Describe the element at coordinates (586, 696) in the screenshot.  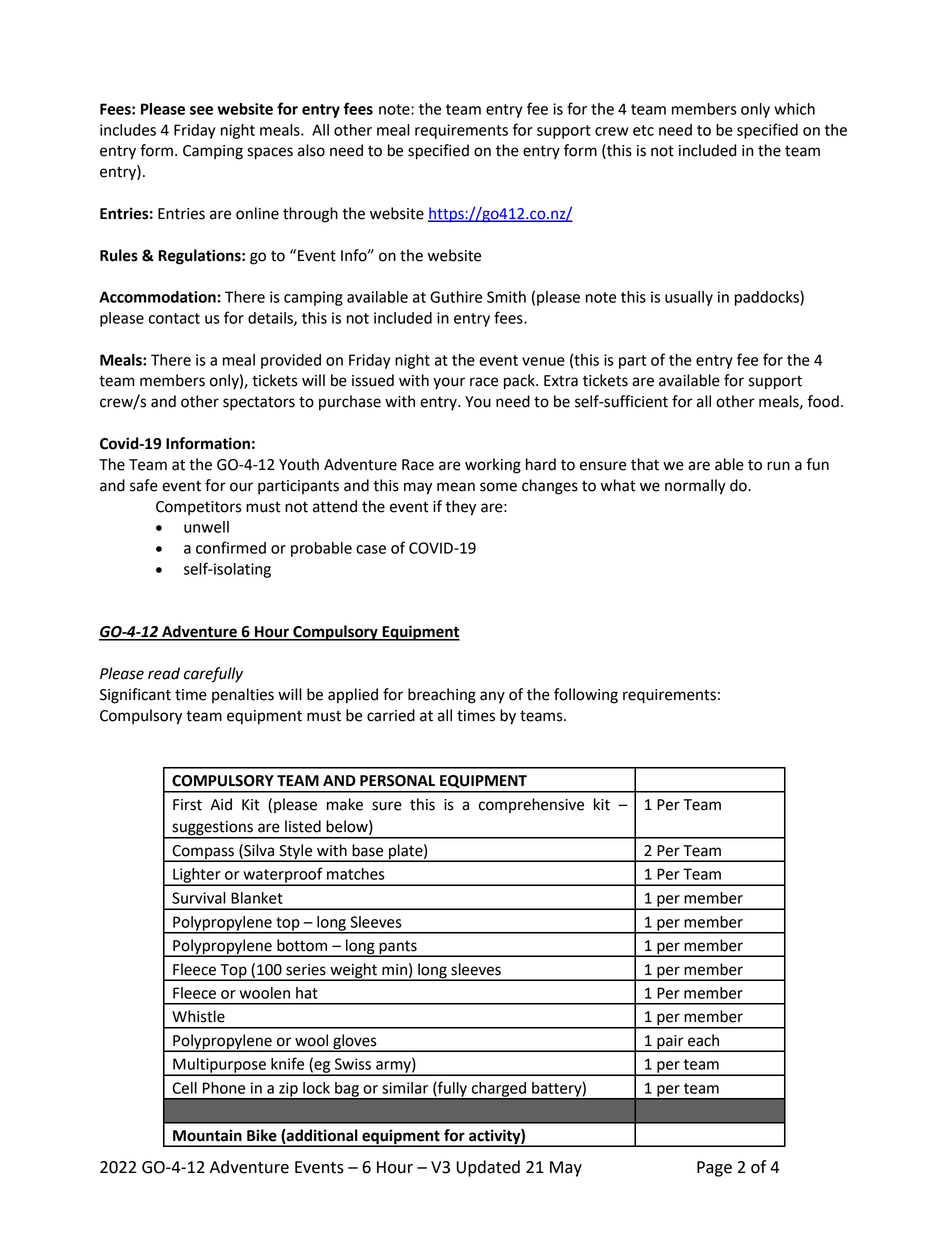
I see `following` at that location.
